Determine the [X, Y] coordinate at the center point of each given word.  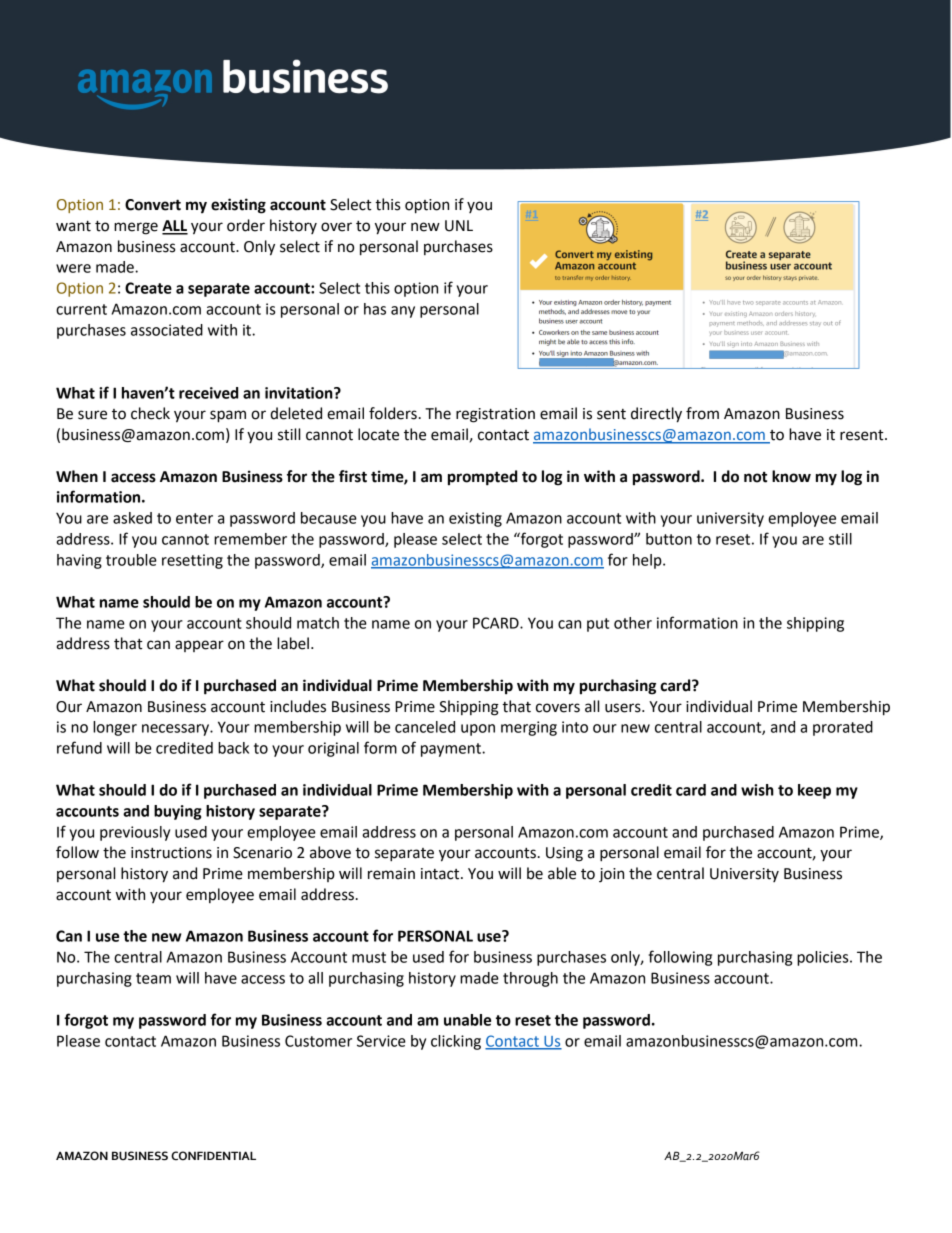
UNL [459, 226]
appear [199, 646]
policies [824, 958]
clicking [456, 1042]
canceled [425, 727]
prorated [843, 728]
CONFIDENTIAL [213, 1155]
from [702, 413]
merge [136, 228]
